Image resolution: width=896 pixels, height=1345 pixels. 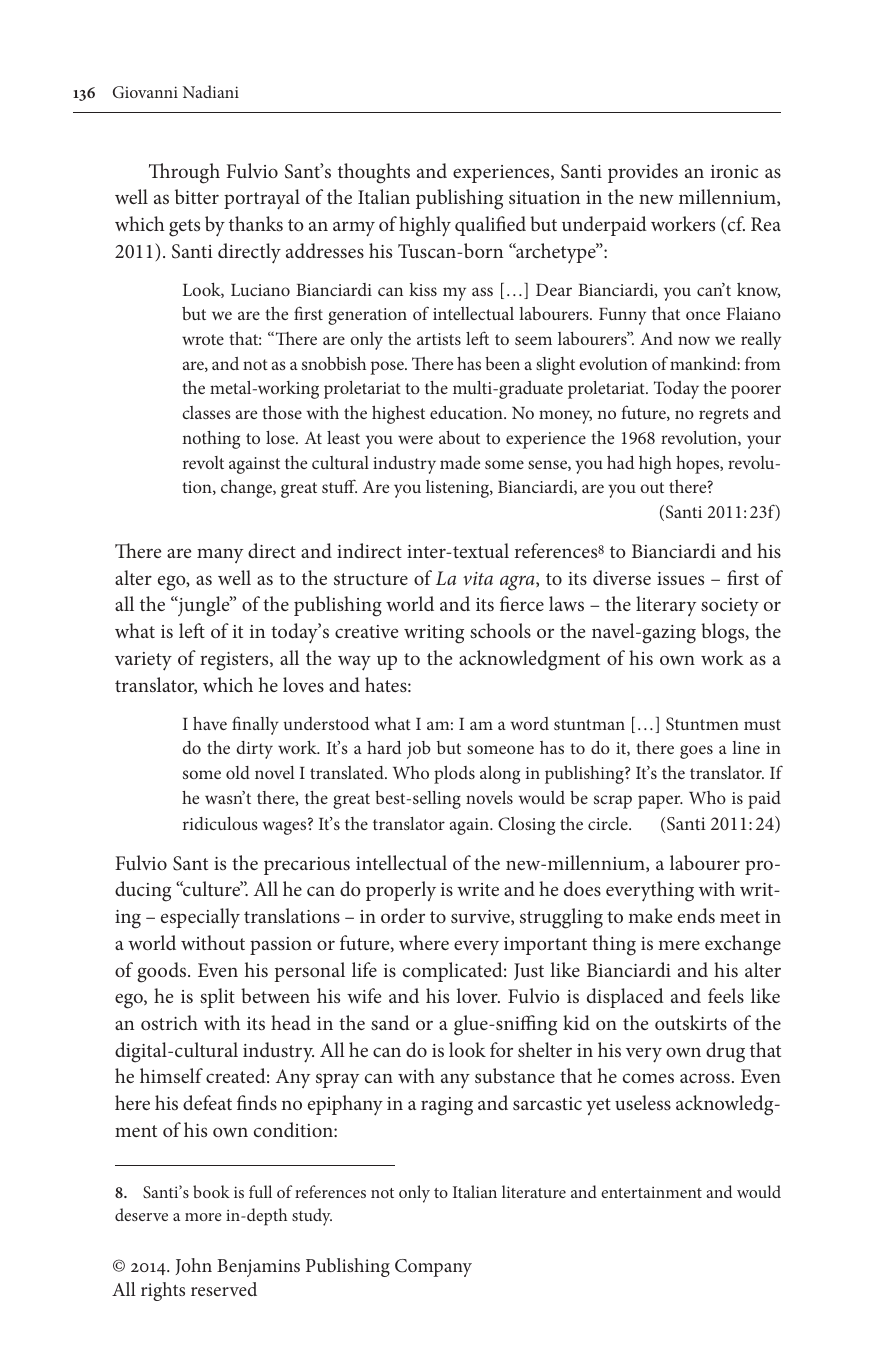 I want to click on properly, so click(x=401, y=891).
